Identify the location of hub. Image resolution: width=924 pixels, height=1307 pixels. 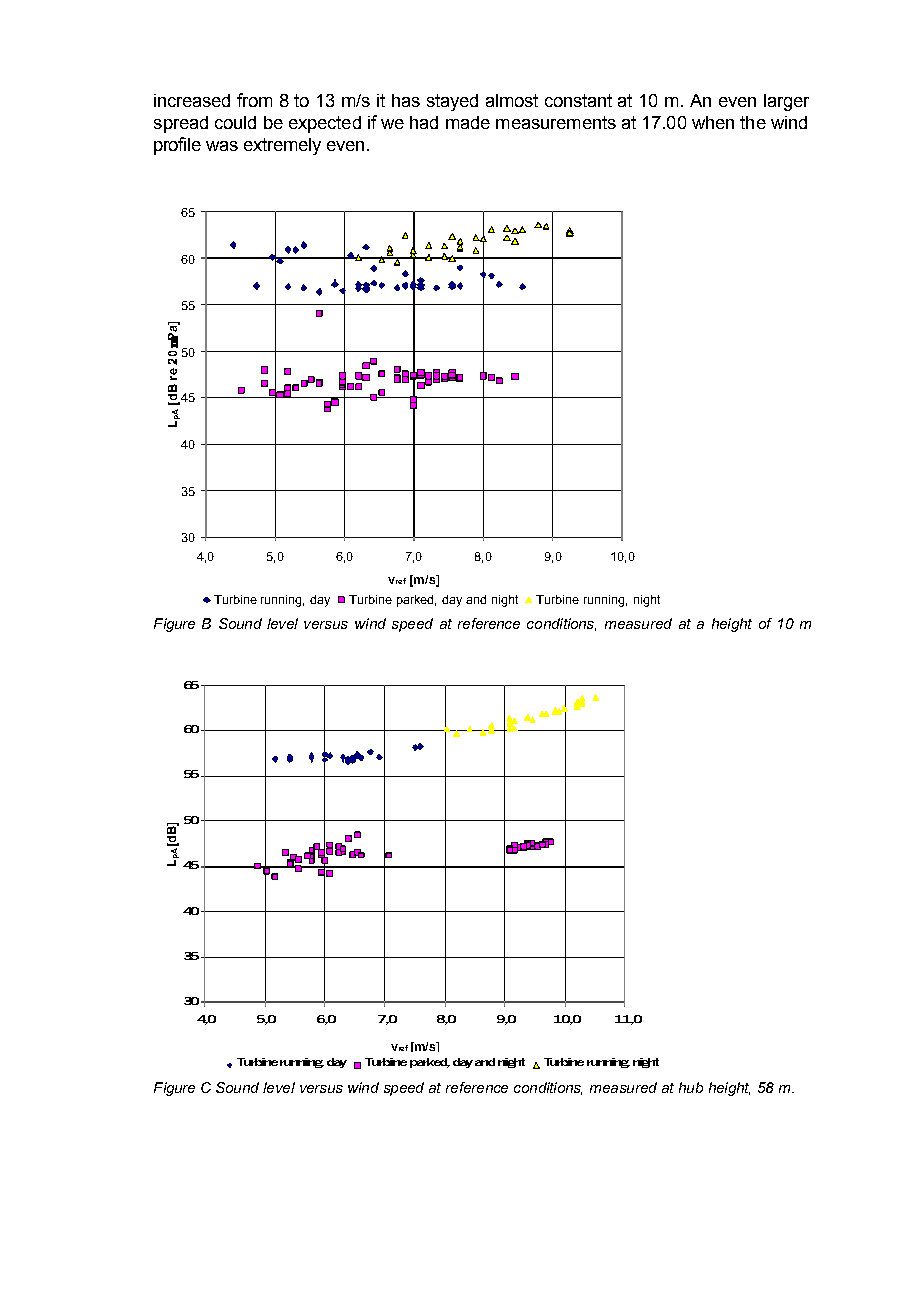
(691, 1087).
